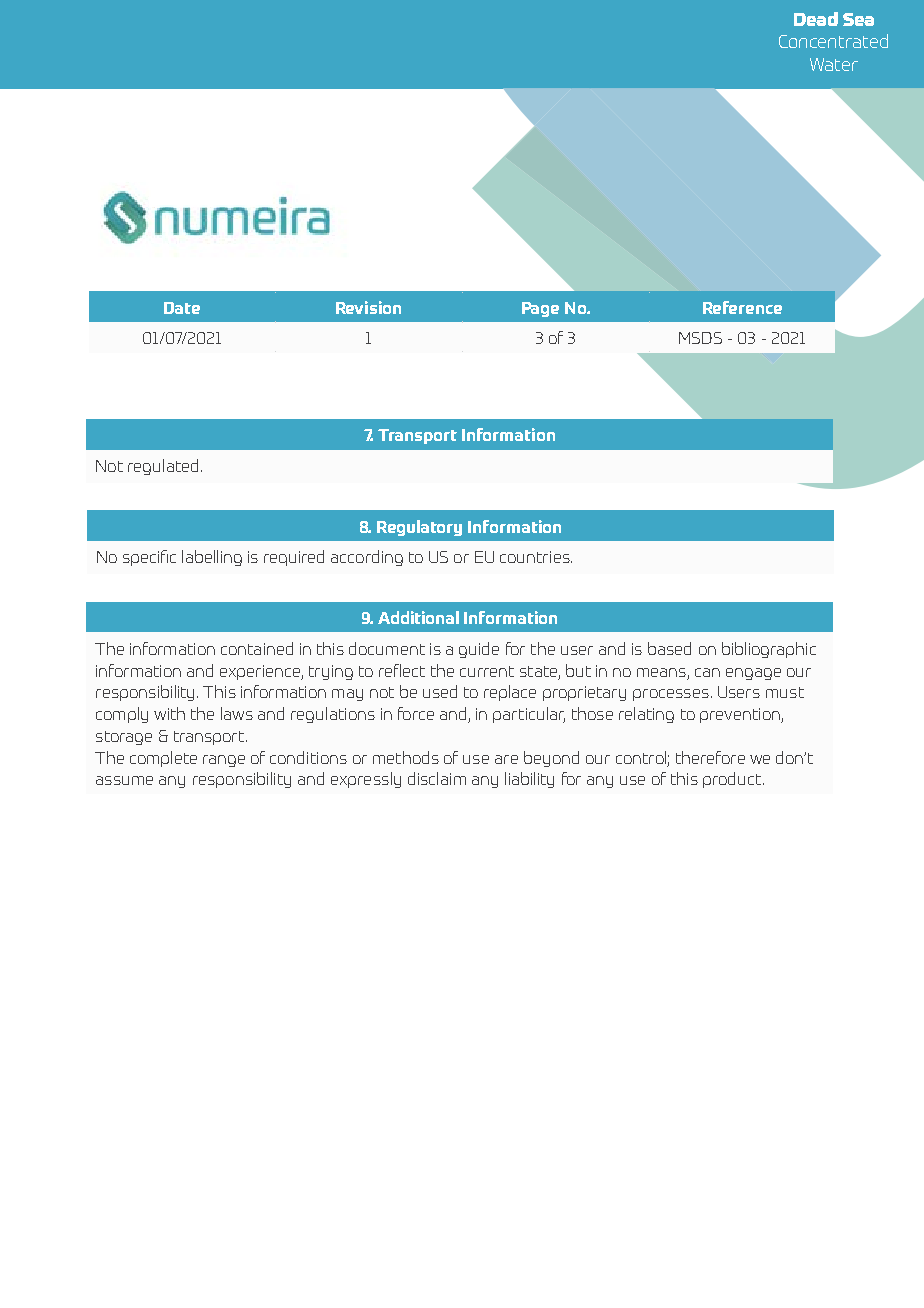 This page has height=1308, width=924. I want to click on range, so click(224, 761).
